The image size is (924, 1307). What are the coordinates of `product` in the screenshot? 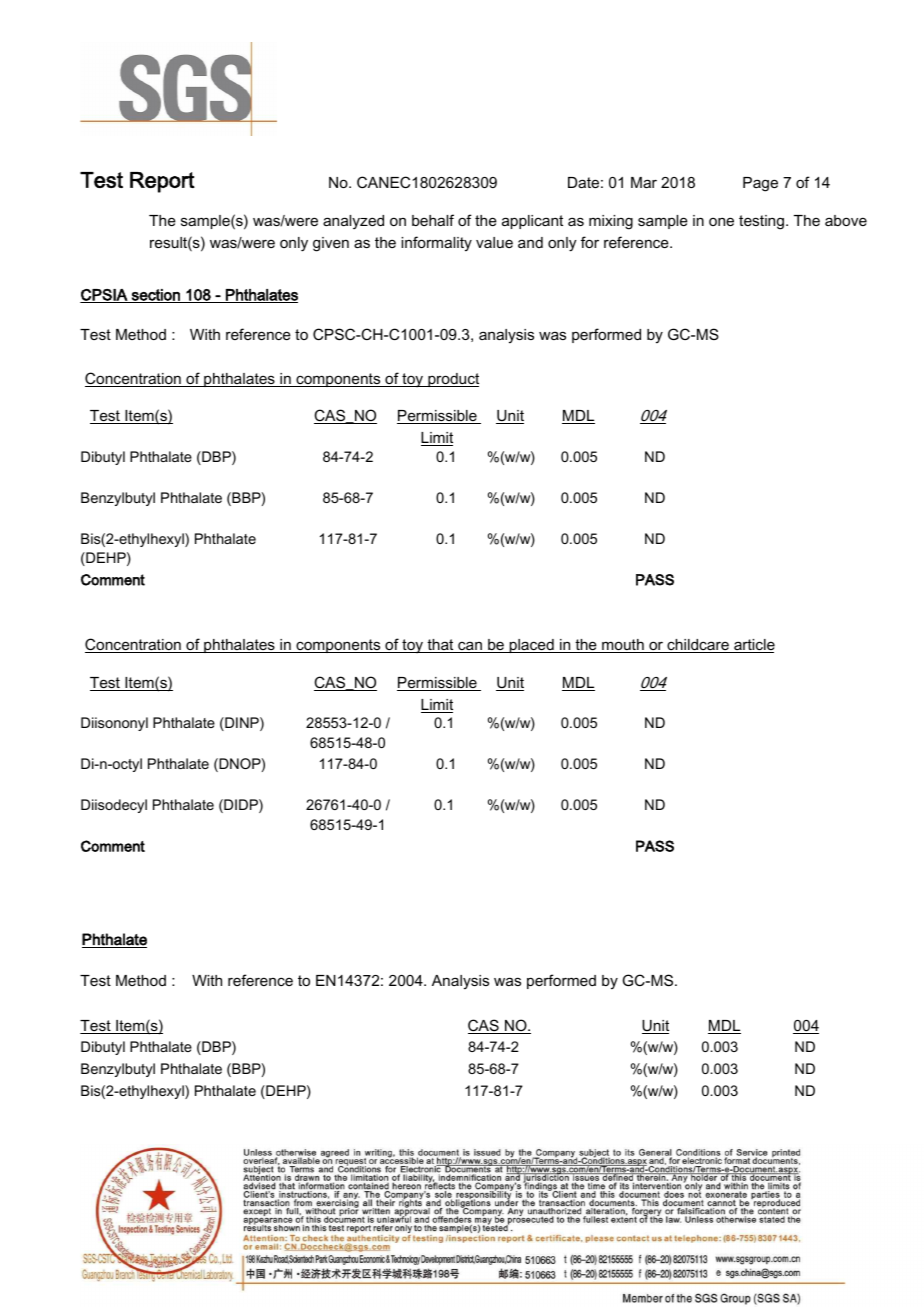 It's located at (452, 380).
